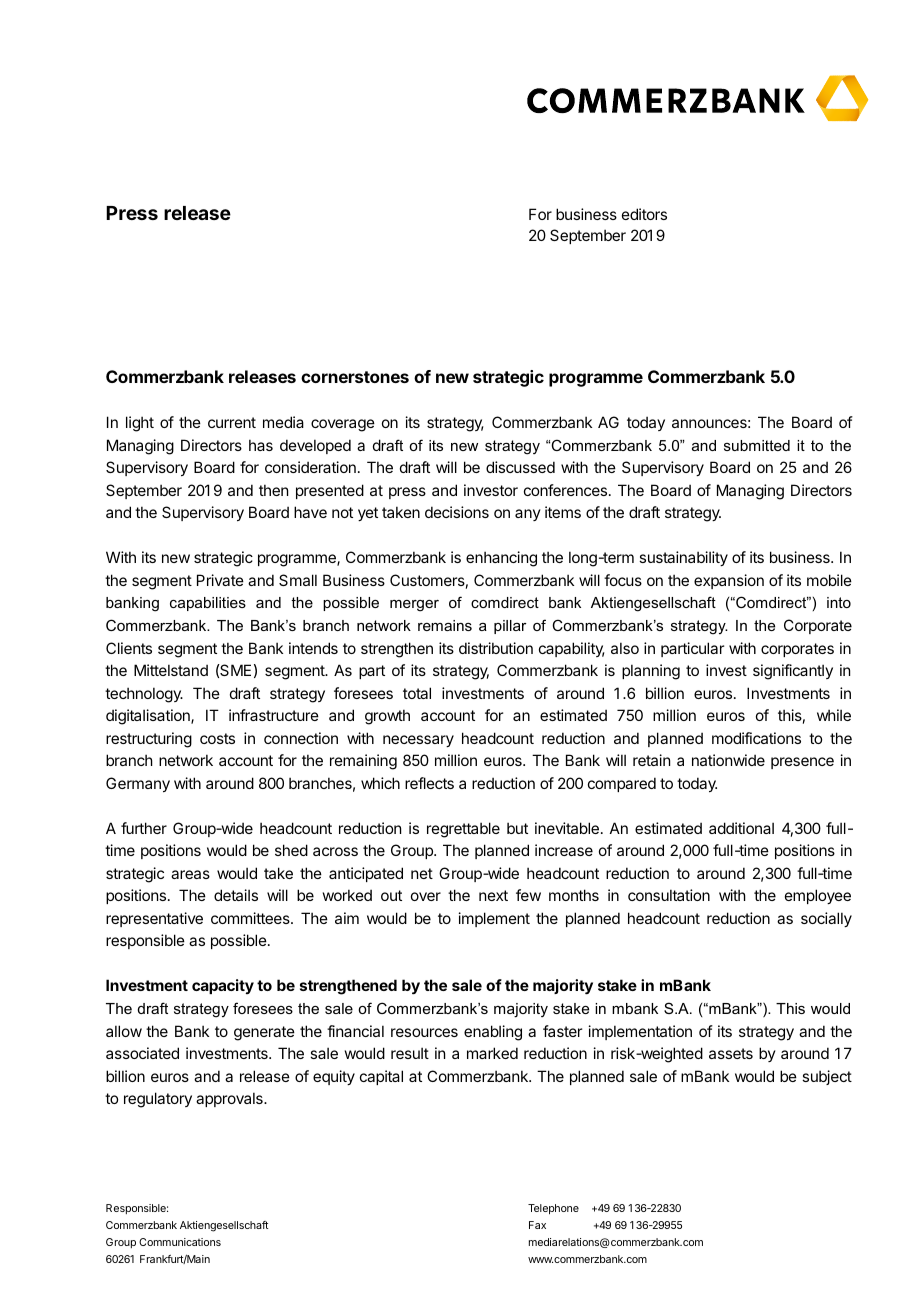  I want to click on submitted, so click(757, 445).
